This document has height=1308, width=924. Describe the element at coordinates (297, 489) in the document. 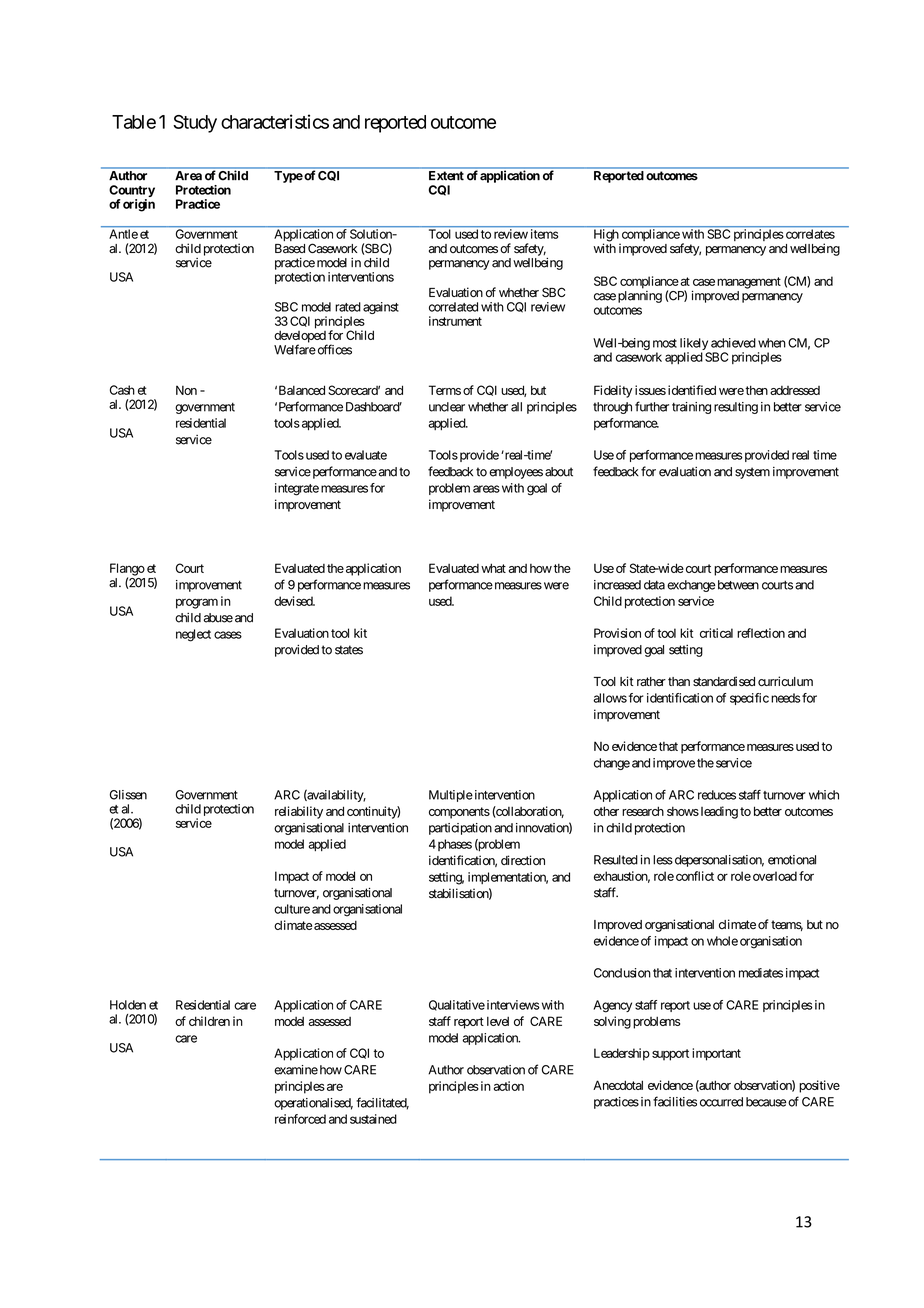

I see `integrate` at that location.
